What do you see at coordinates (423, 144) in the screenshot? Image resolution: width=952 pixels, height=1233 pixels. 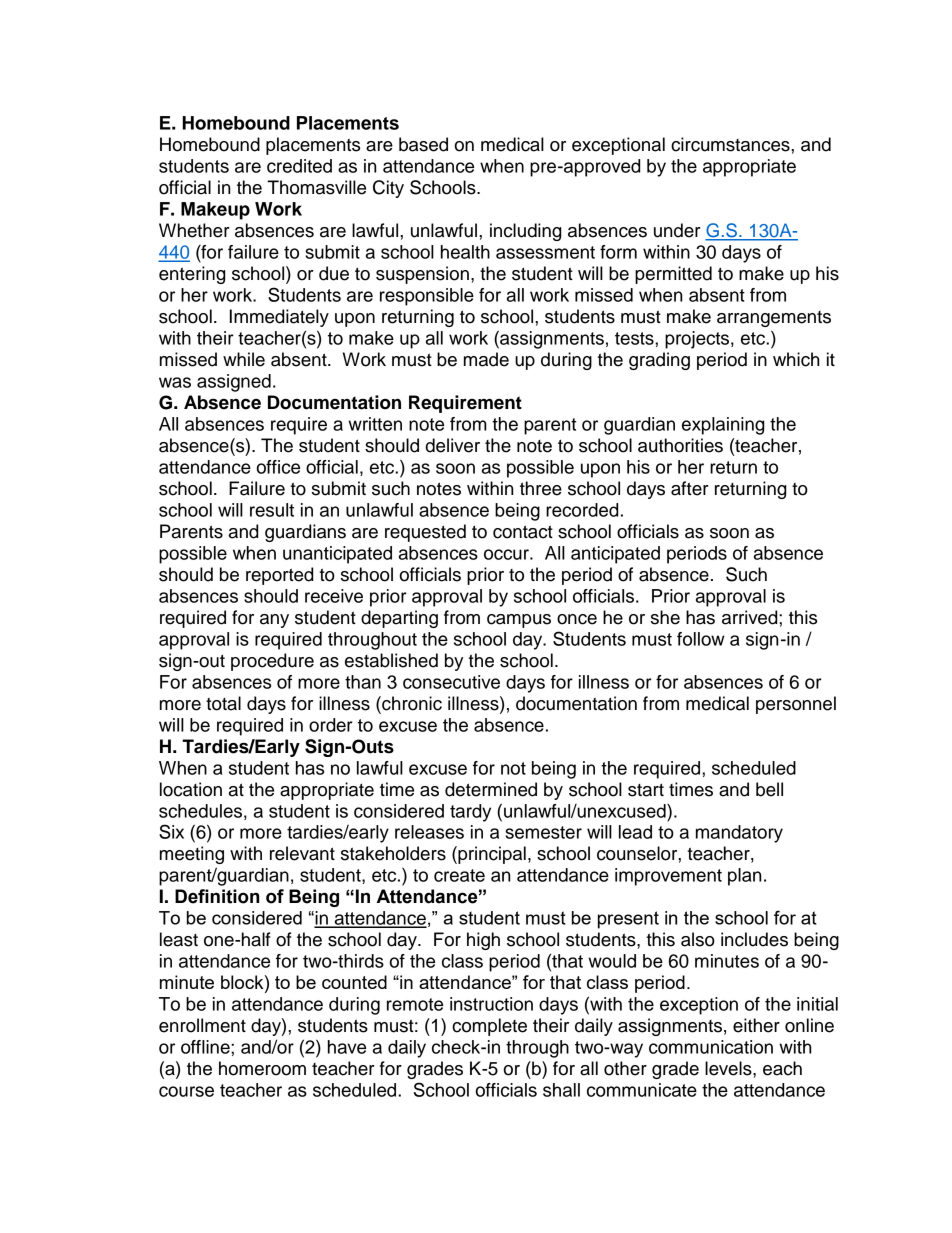 I see `based` at bounding box center [423, 144].
